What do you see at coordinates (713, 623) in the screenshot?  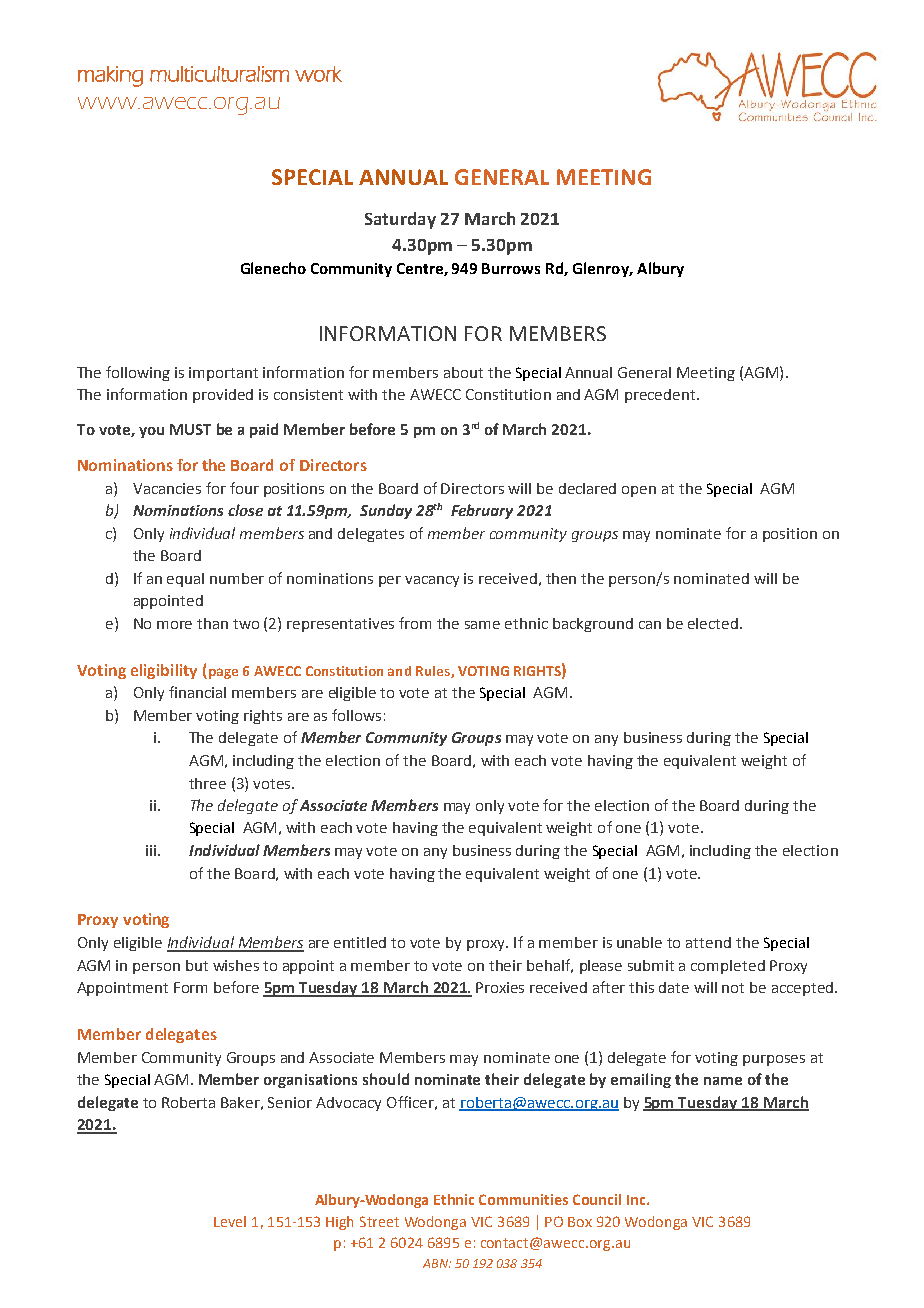 I see `elected` at bounding box center [713, 623].
